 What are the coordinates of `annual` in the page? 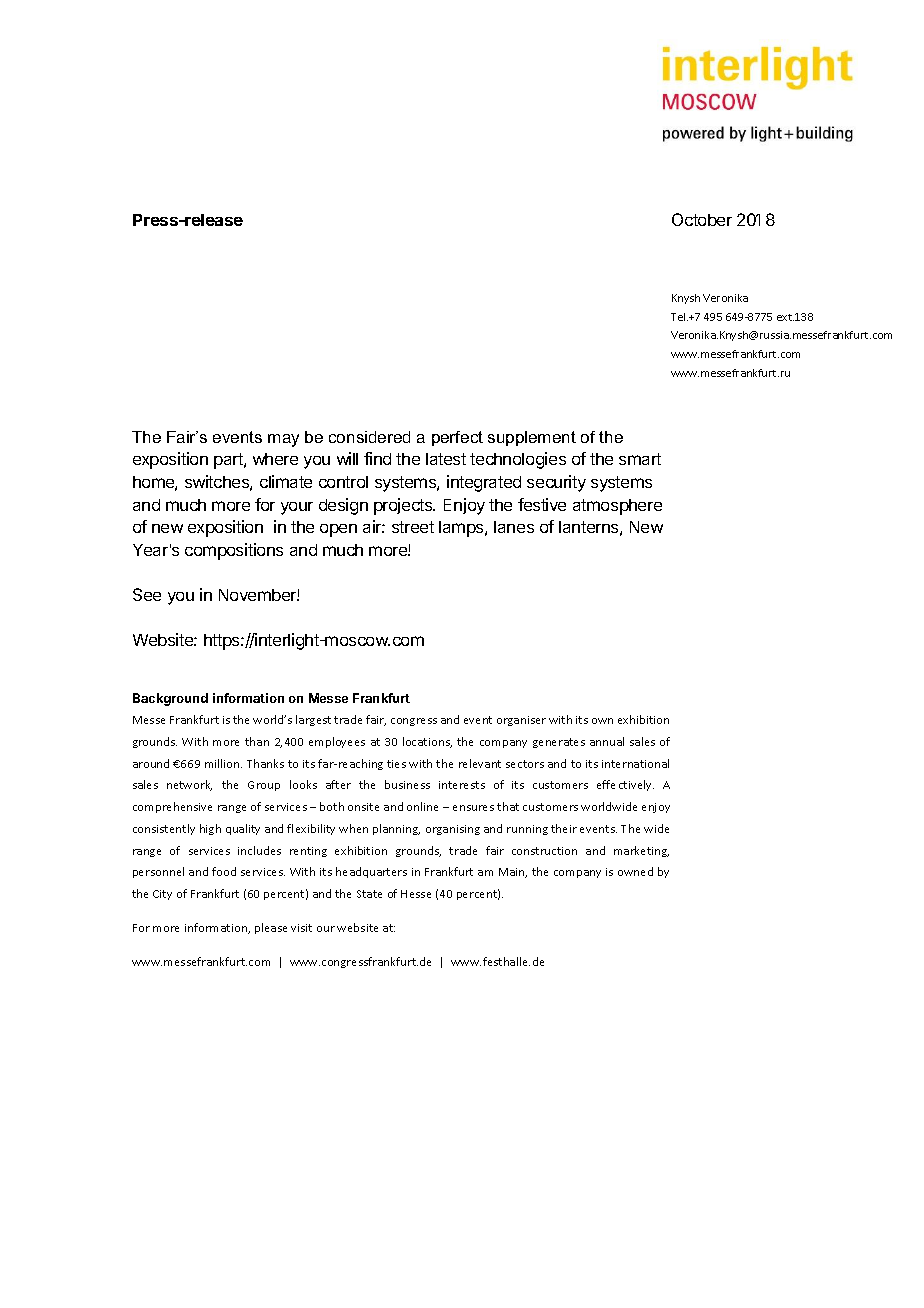 It's located at (607, 741).
